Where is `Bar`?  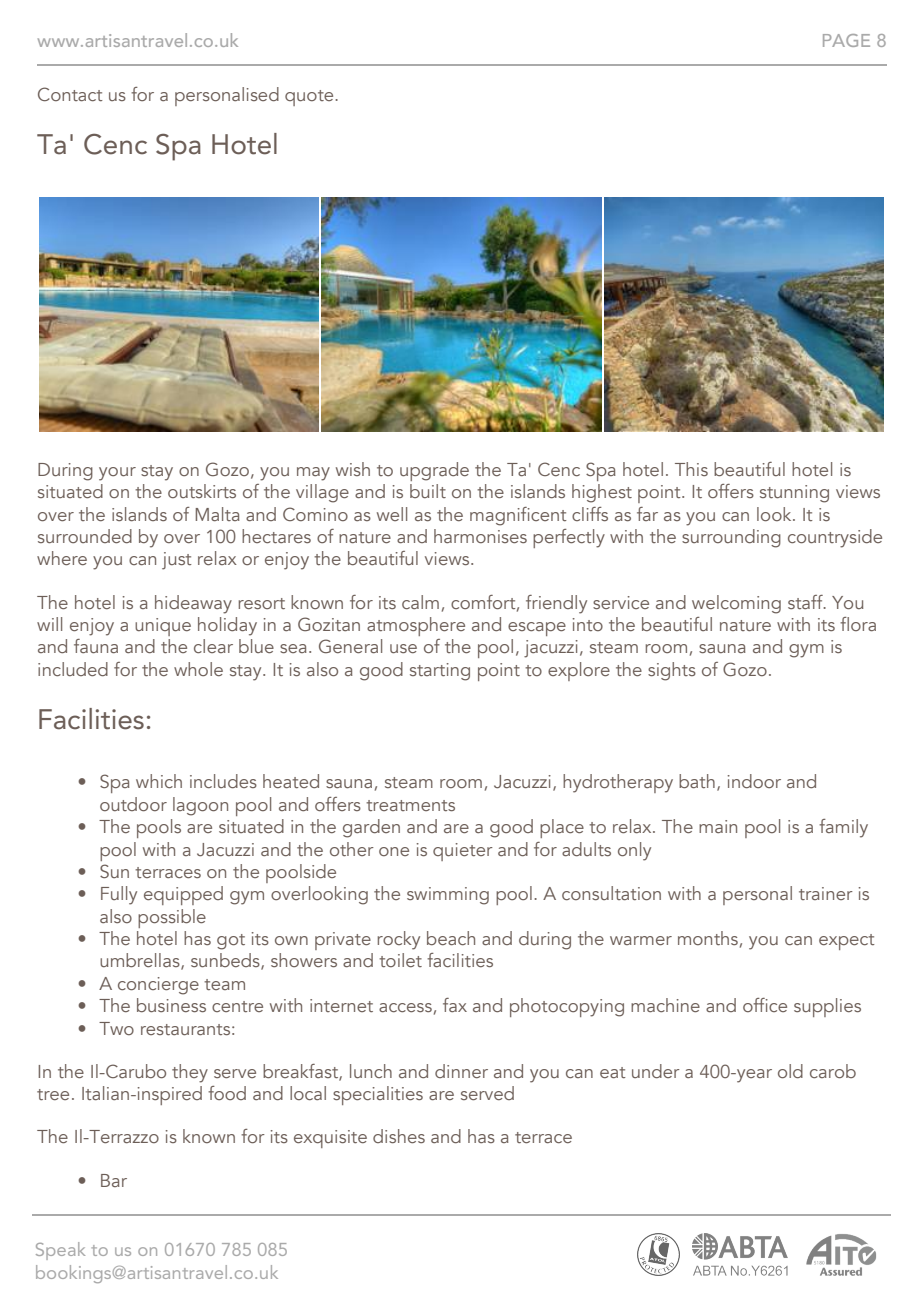
Bar is located at coordinates (114, 1180).
